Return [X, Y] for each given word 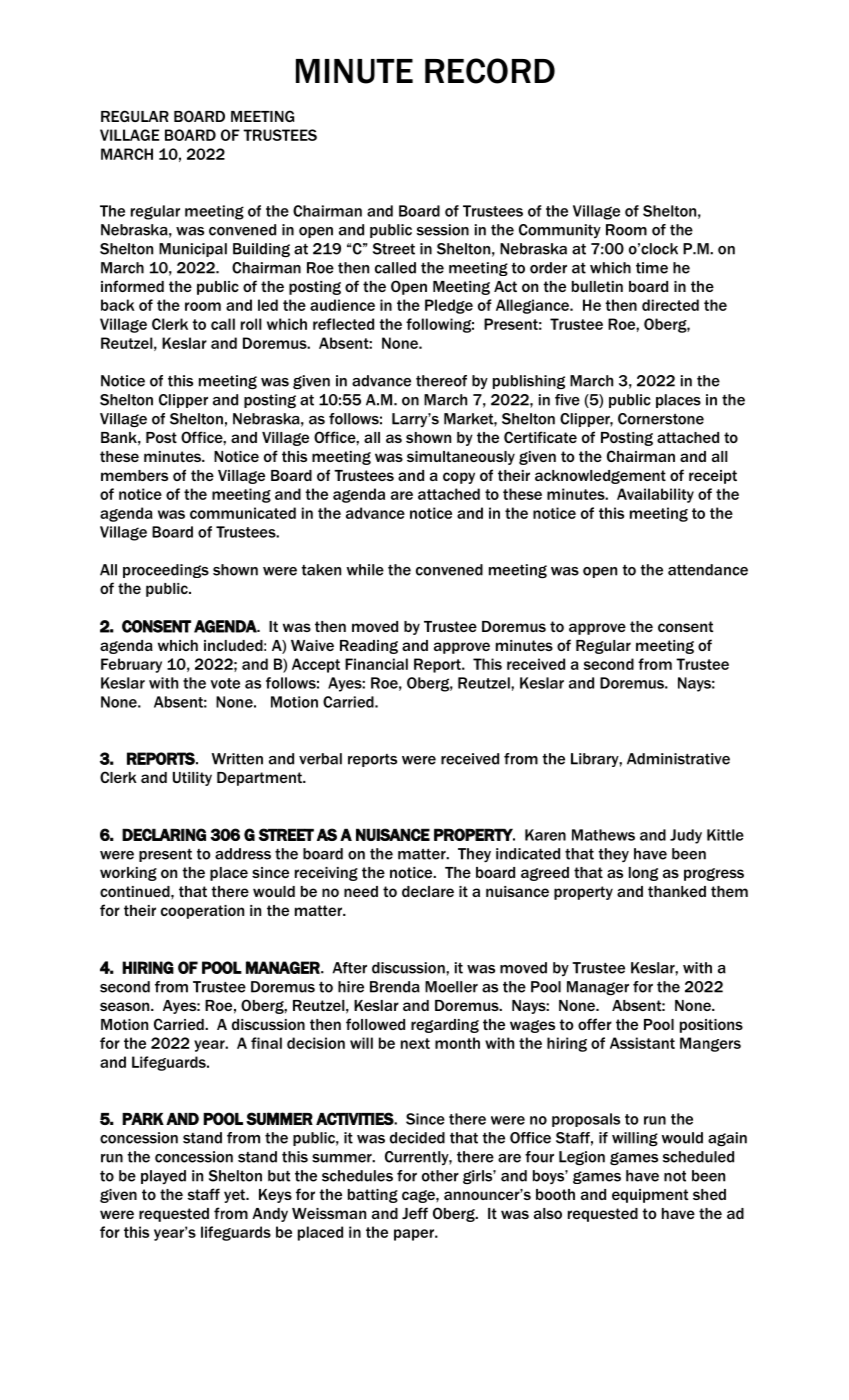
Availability [655, 495]
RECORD [490, 71]
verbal [320, 759]
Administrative [678, 759]
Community [560, 231]
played [163, 1177]
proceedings [166, 571]
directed [670, 305]
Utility [192, 779]
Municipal [193, 250]
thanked [677, 891]
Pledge [449, 306]
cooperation [202, 912]
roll [251, 324]
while [365, 570]
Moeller [451, 987]
